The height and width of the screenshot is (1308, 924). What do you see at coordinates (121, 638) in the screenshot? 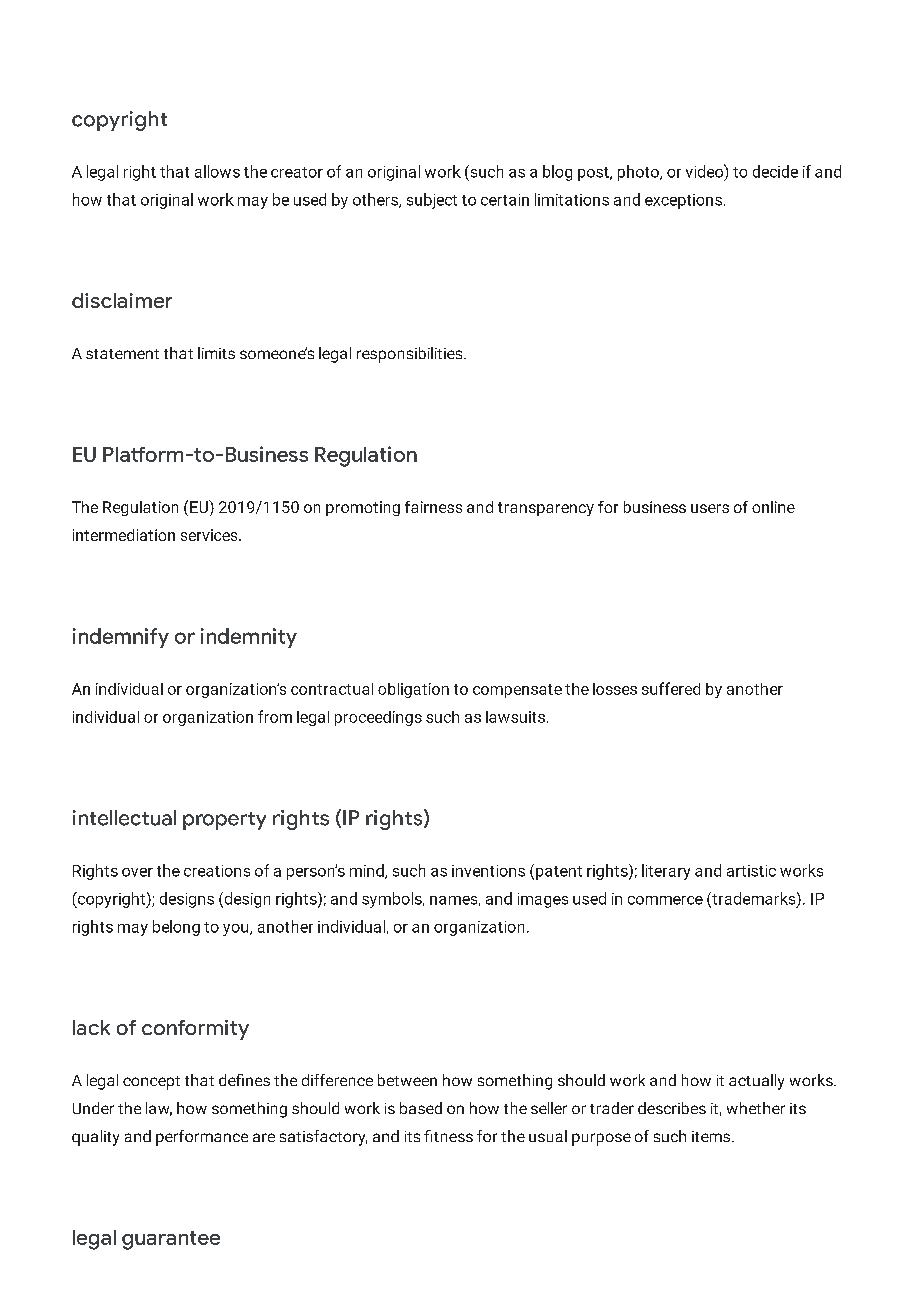
I see `indemnify` at bounding box center [121, 638].
